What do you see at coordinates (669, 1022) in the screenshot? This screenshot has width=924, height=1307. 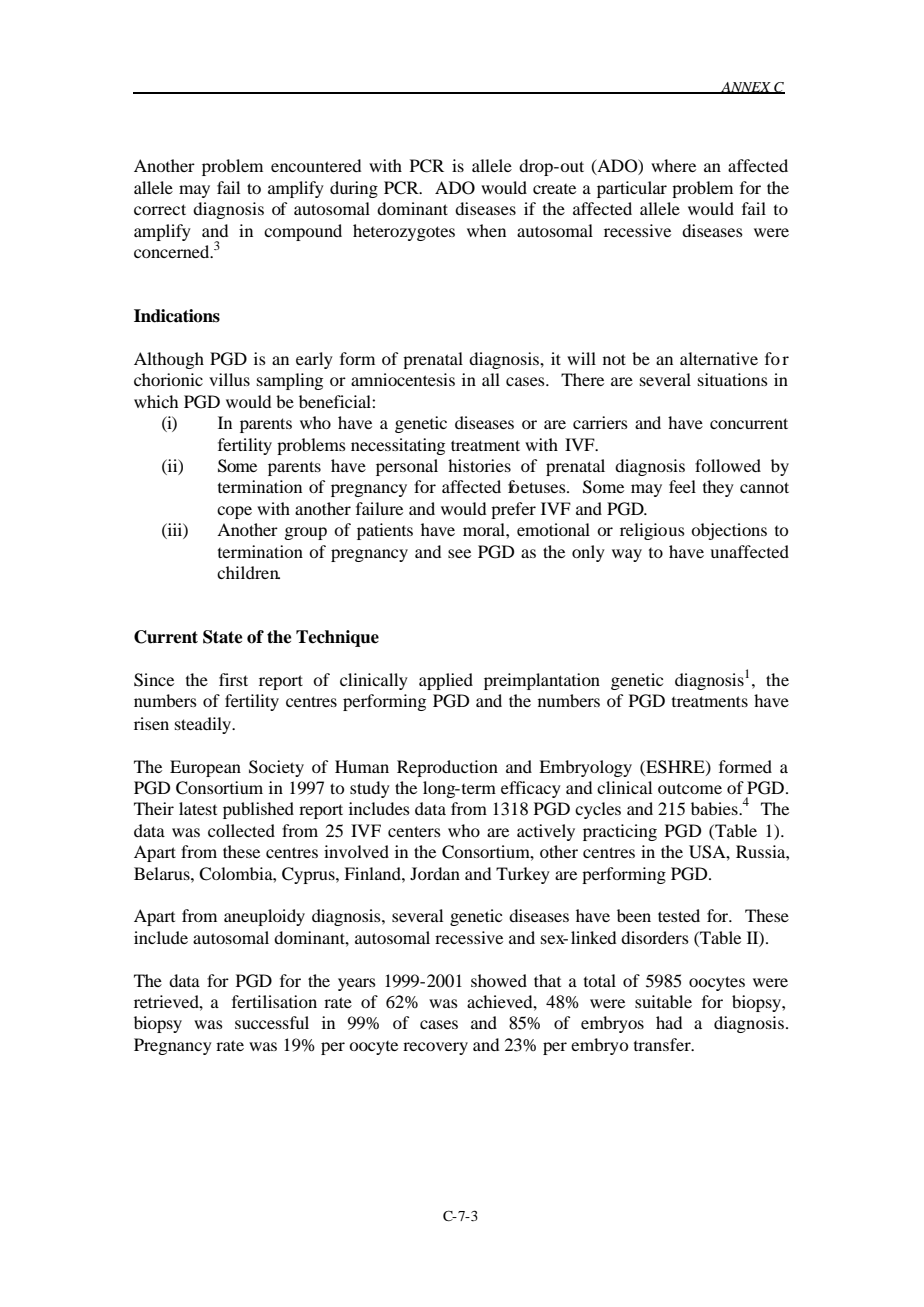 I see `had` at bounding box center [669, 1022].
